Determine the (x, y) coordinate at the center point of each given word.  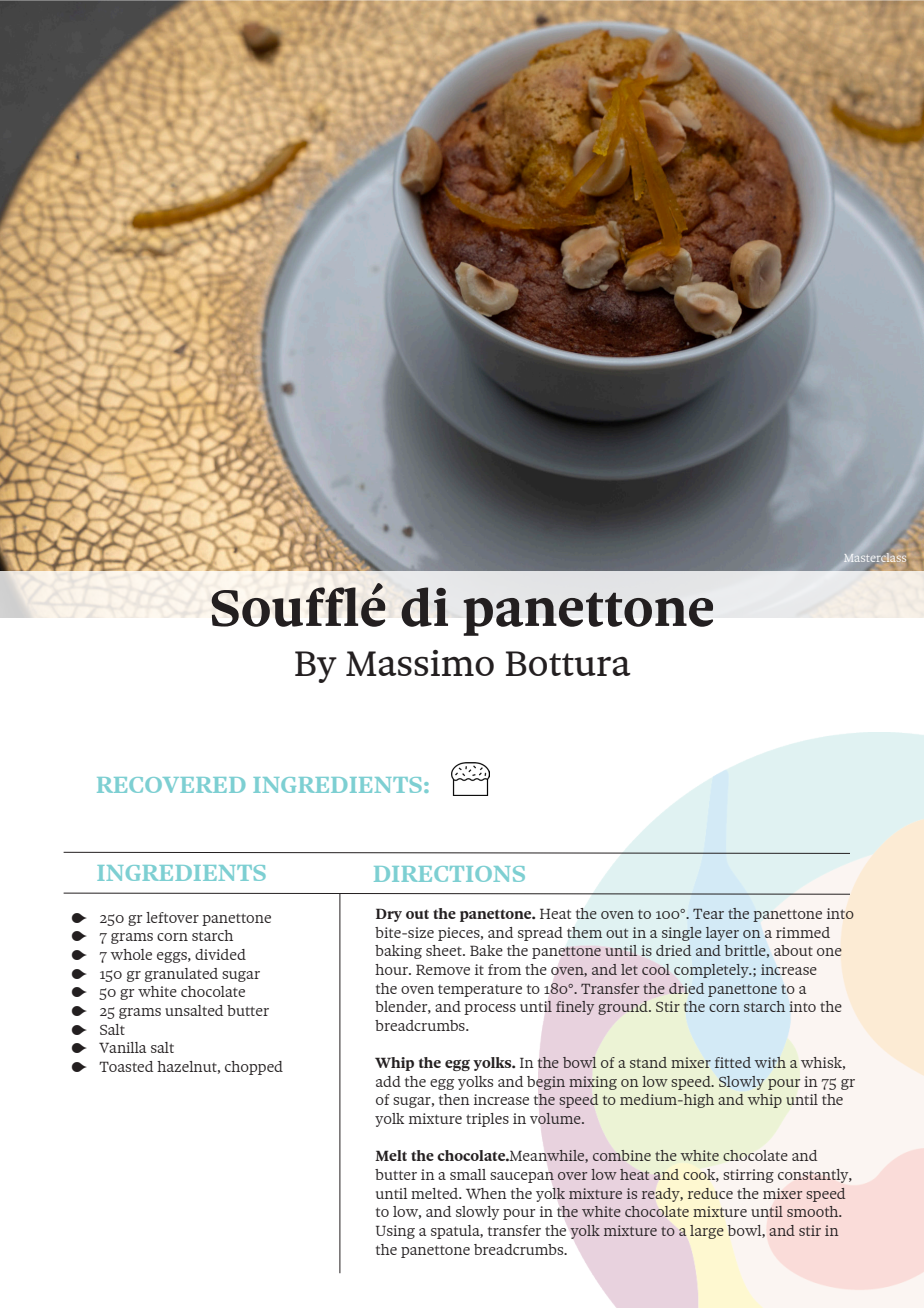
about (793, 950)
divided (220, 954)
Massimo (420, 663)
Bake (486, 950)
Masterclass (875, 557)
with (770, 1062)
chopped (254, 1068)
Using (395, 1232)
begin (546, 1083)
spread (540, 934)
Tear (708, 914)
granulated (181, 975)
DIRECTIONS (449, 874)
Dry (389, 915)
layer (722, 934)
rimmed (803, 932)
